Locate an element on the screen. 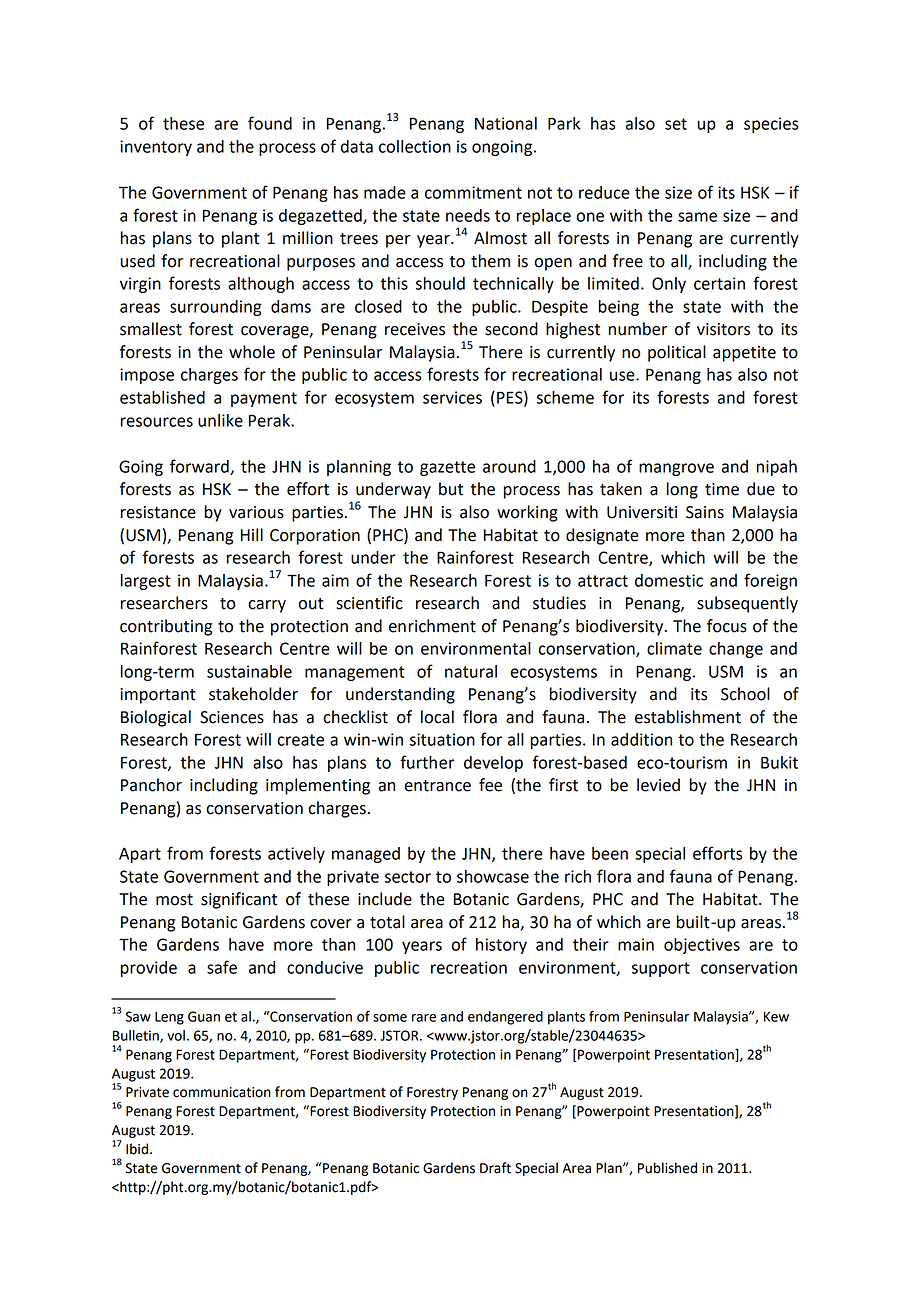 This screenshot has height=1308, width=924. unlike is located at coordinates (220, 420).
